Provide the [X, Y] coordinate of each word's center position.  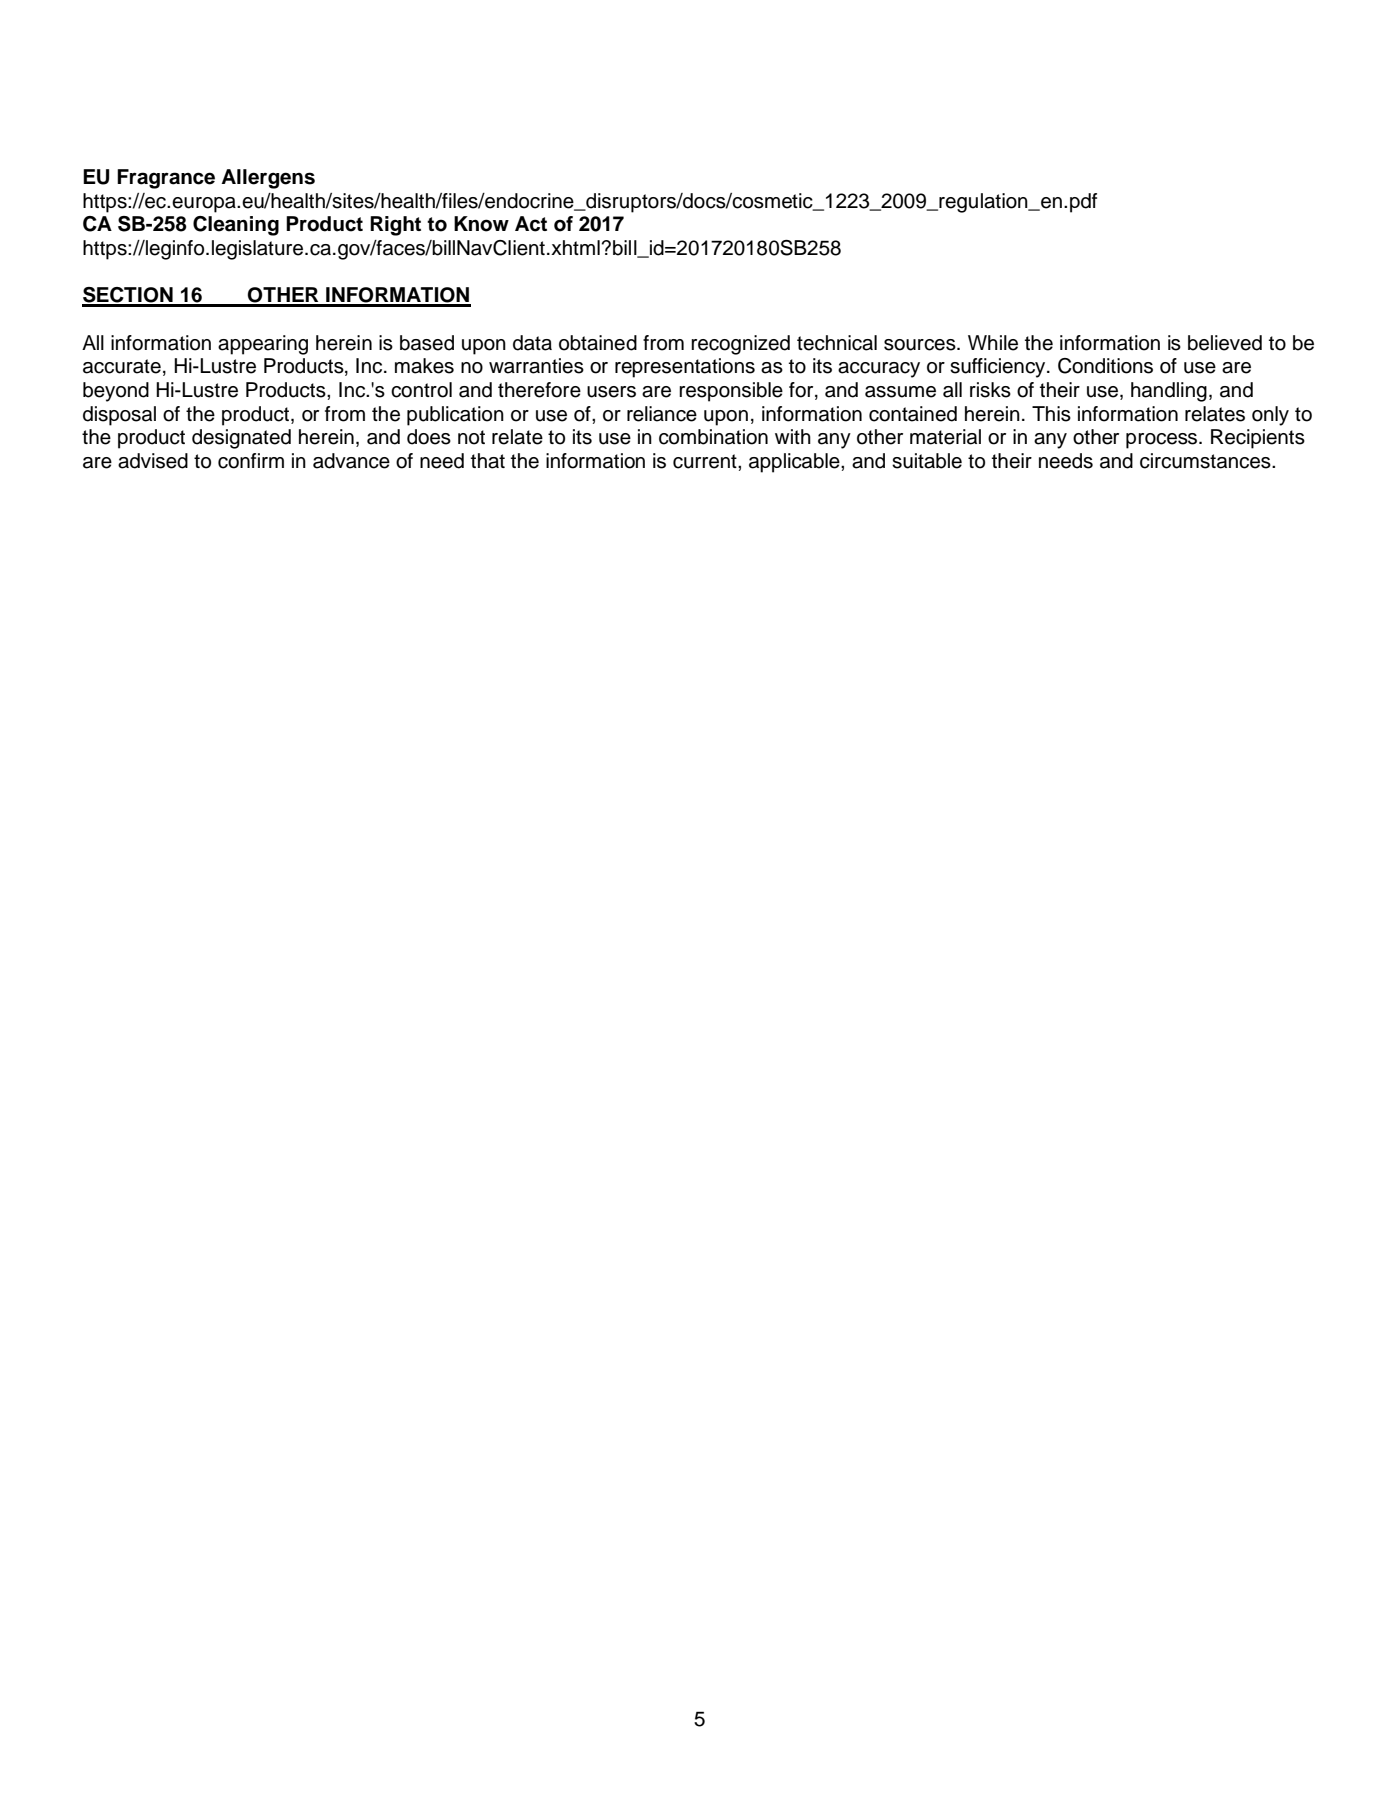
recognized [740, 345]
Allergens [268, 179]
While [993, 343]
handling [1169, 392]
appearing [263, 345]
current [706, 461]
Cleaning [236, 226]
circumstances [1206, 461]
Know [481, 224]
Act [531, 224]
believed [1225, 343]
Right [395, 226]
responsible [731, 392]
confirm [251, 461]
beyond [116, 392]
